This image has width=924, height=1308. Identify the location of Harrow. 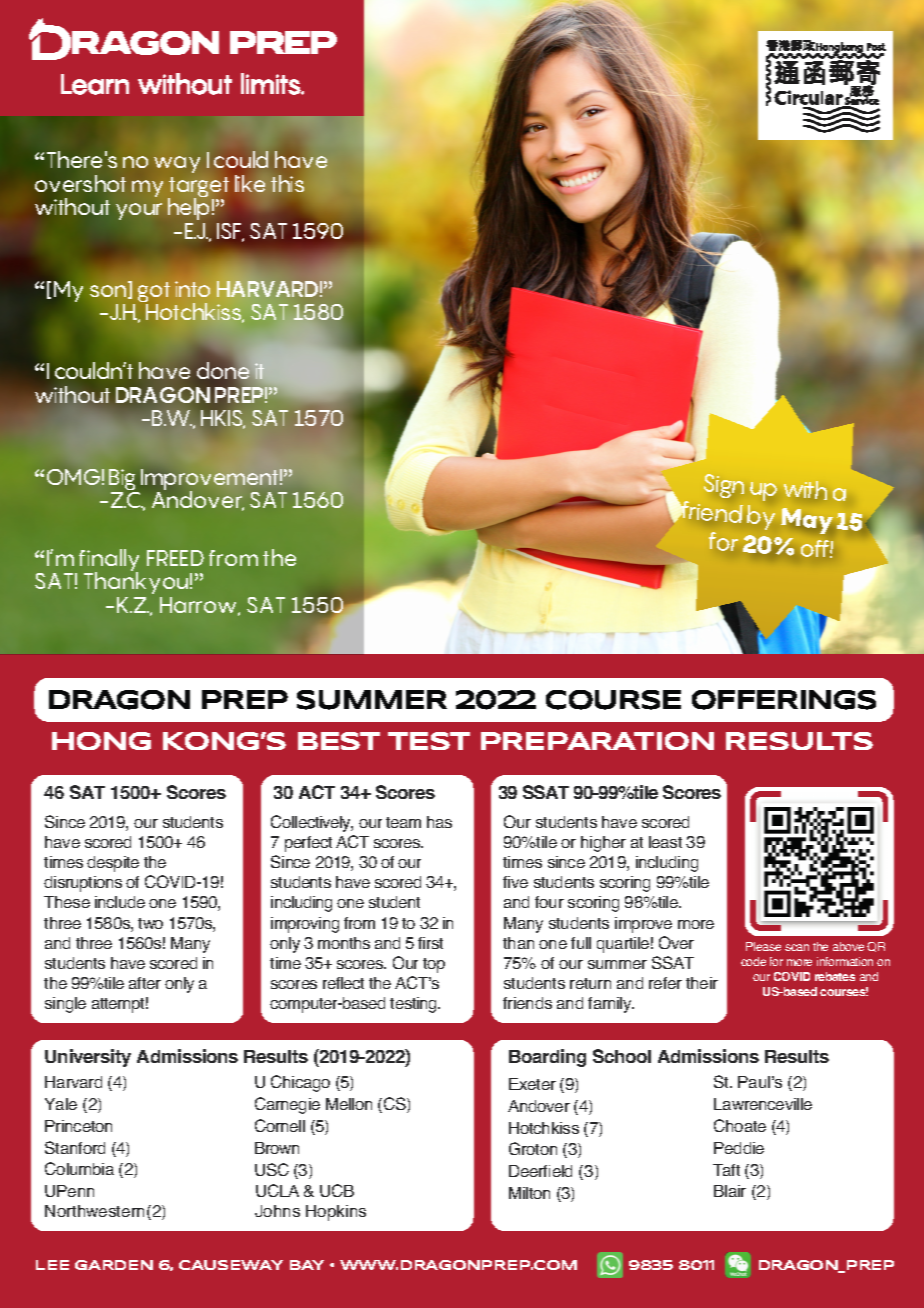
(200, 606).
